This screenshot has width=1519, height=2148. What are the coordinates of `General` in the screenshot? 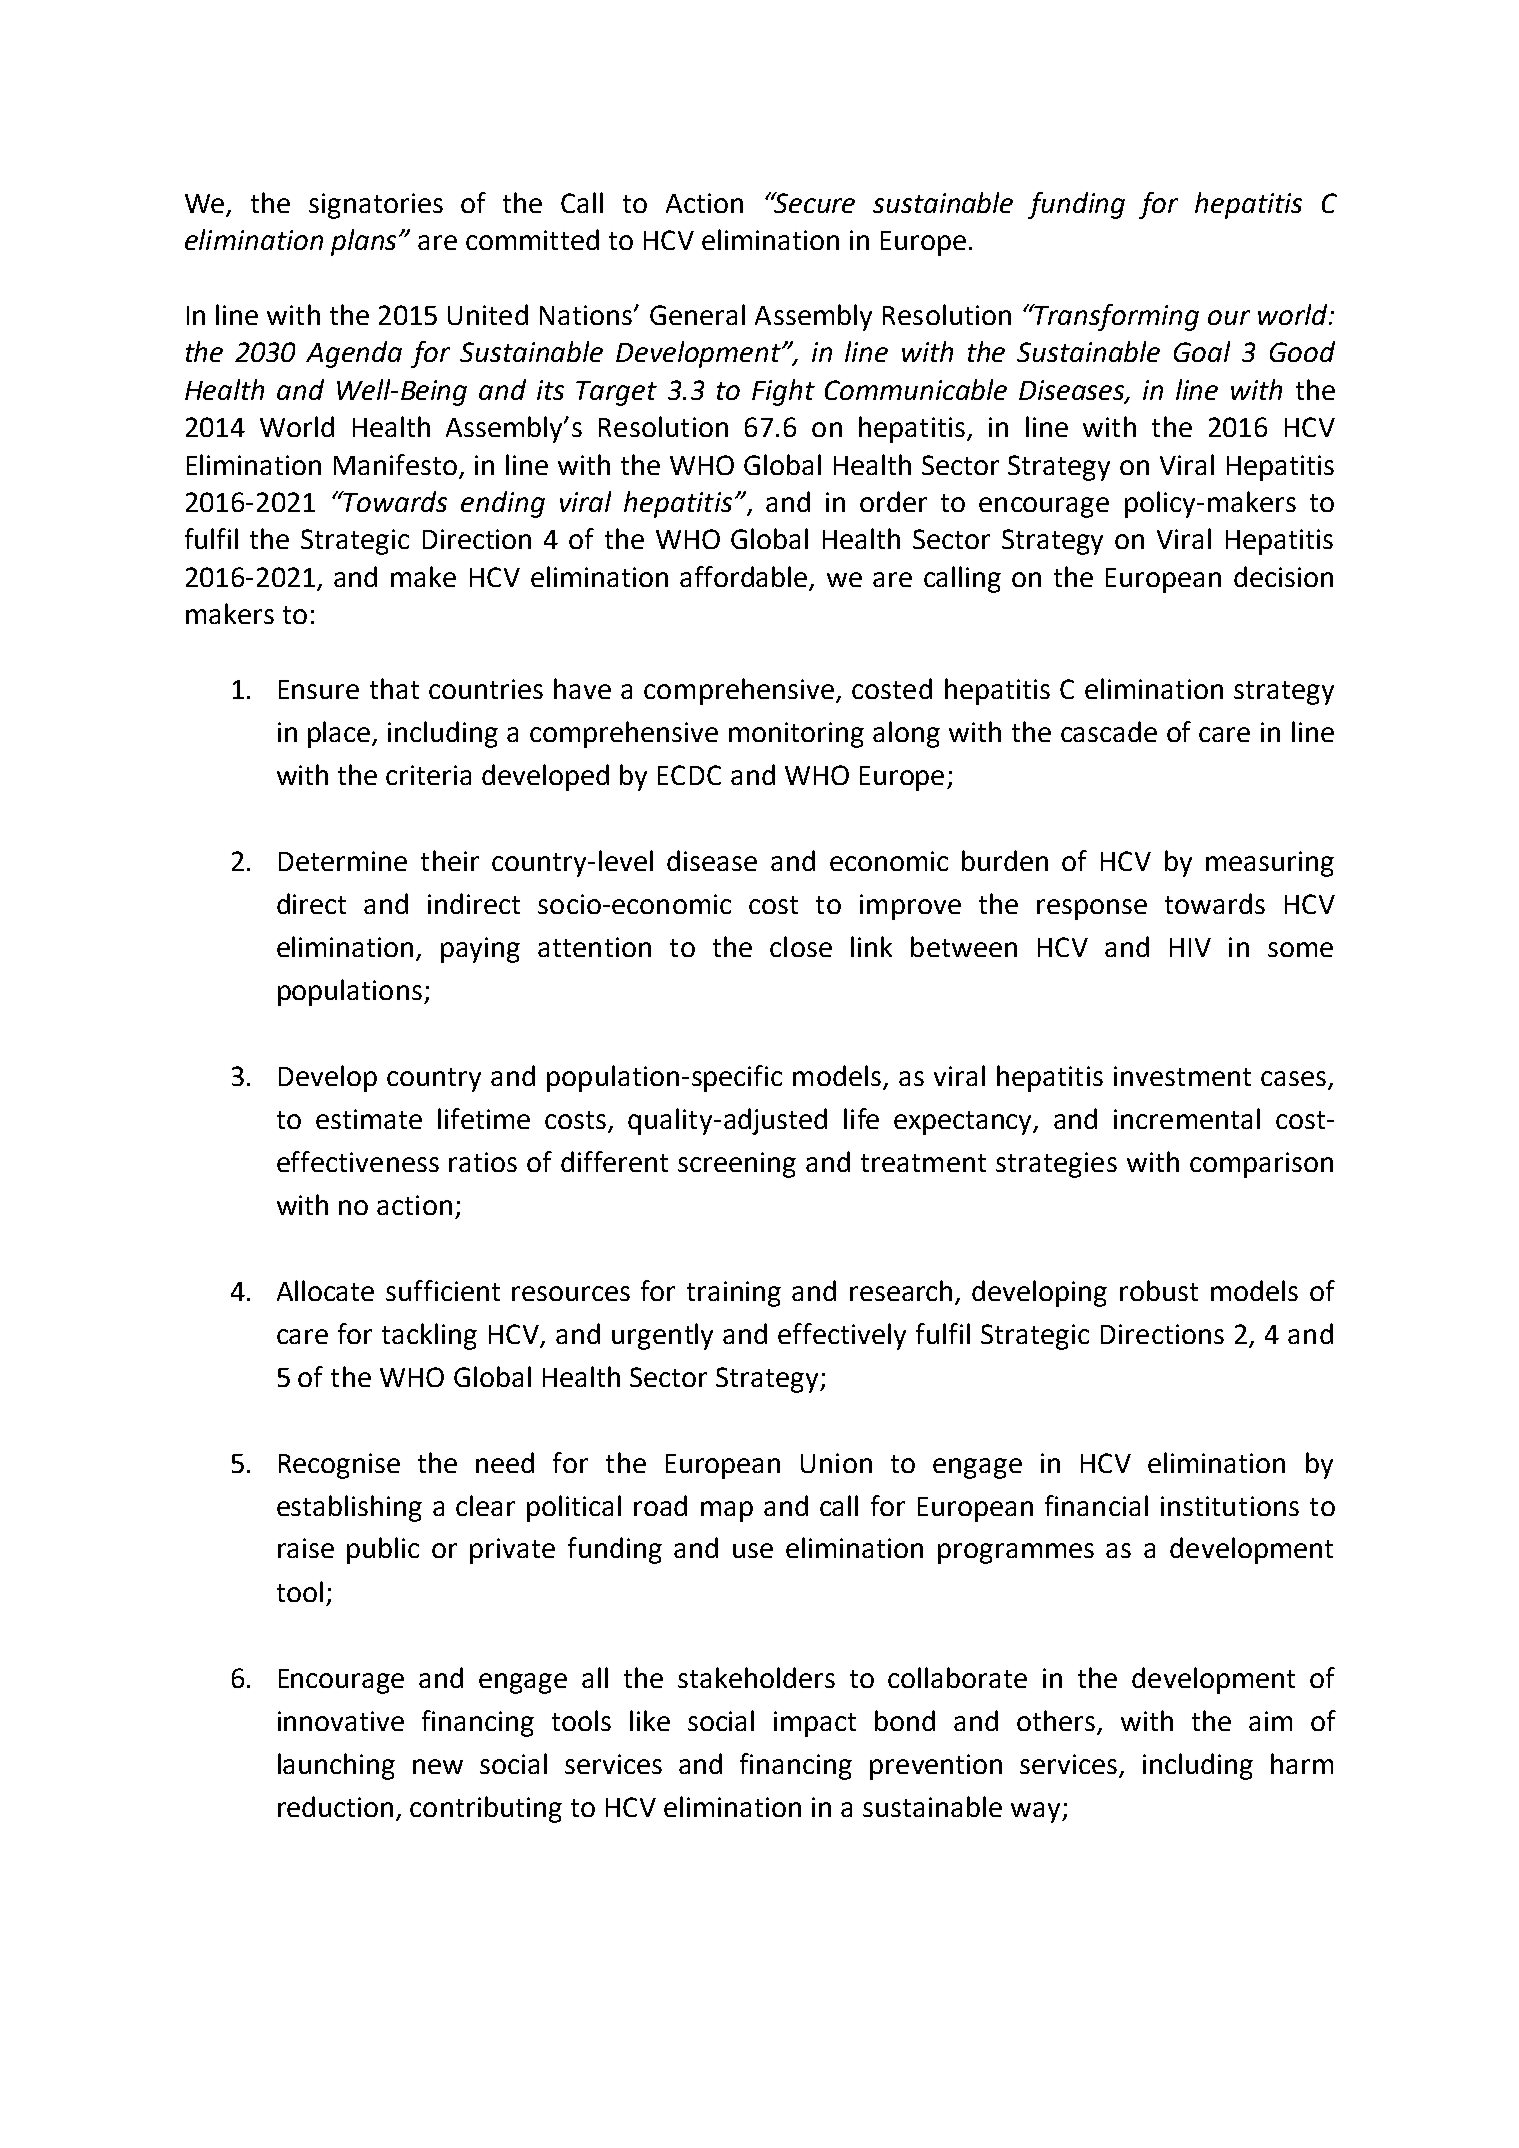 It's located at (697, 314).
